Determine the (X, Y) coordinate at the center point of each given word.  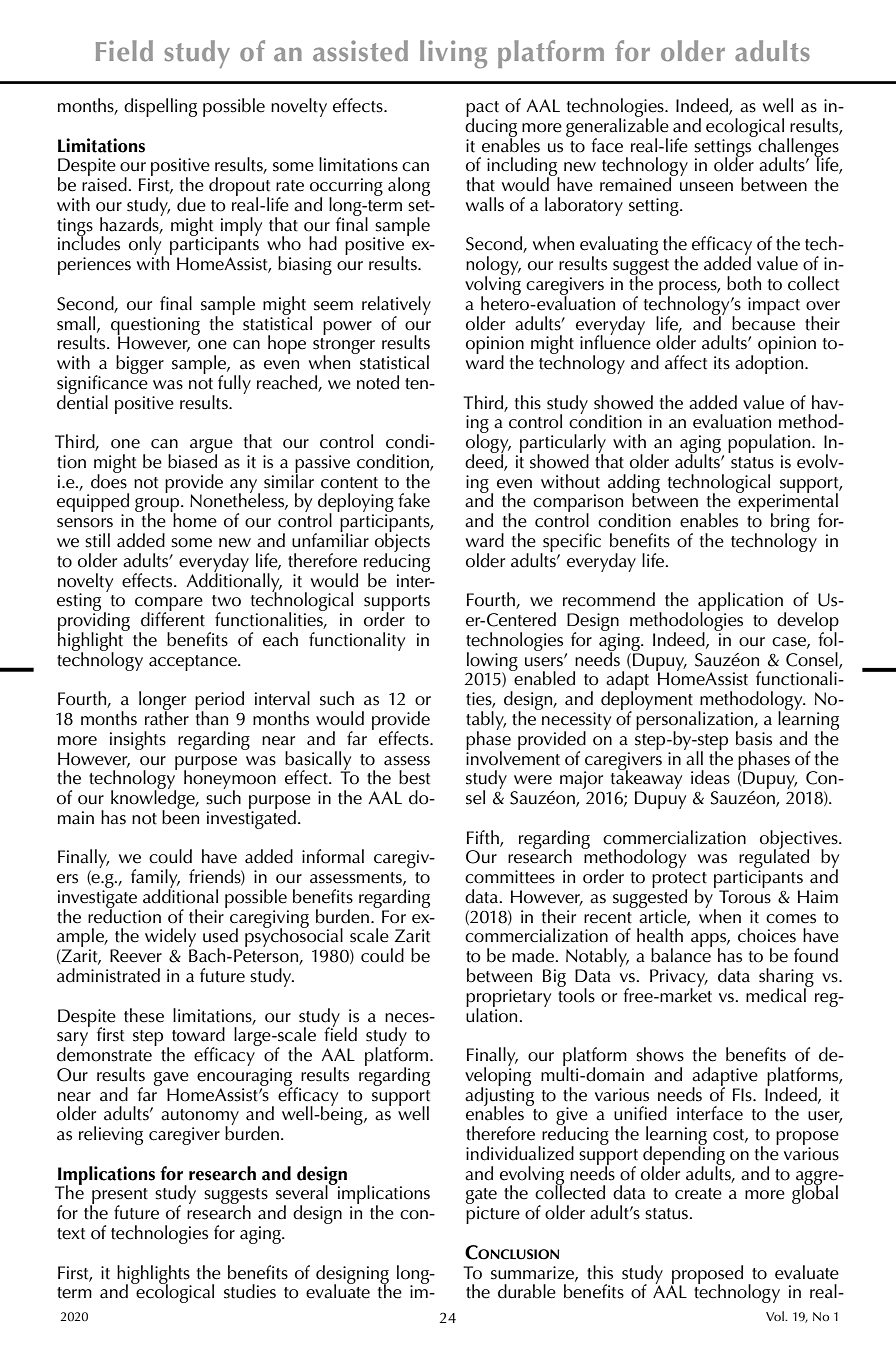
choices (767, 935)
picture (493, 1215)
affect (686, 362)
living (453, 54)
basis (754, 738)
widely (170, 939)
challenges (798, 148)
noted (378, 382)
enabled (543, 677)
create (698, 1194)
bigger (140, 364)
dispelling (160, 107)
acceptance (194, 663)
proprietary (508, 999)
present (119, 1197)
